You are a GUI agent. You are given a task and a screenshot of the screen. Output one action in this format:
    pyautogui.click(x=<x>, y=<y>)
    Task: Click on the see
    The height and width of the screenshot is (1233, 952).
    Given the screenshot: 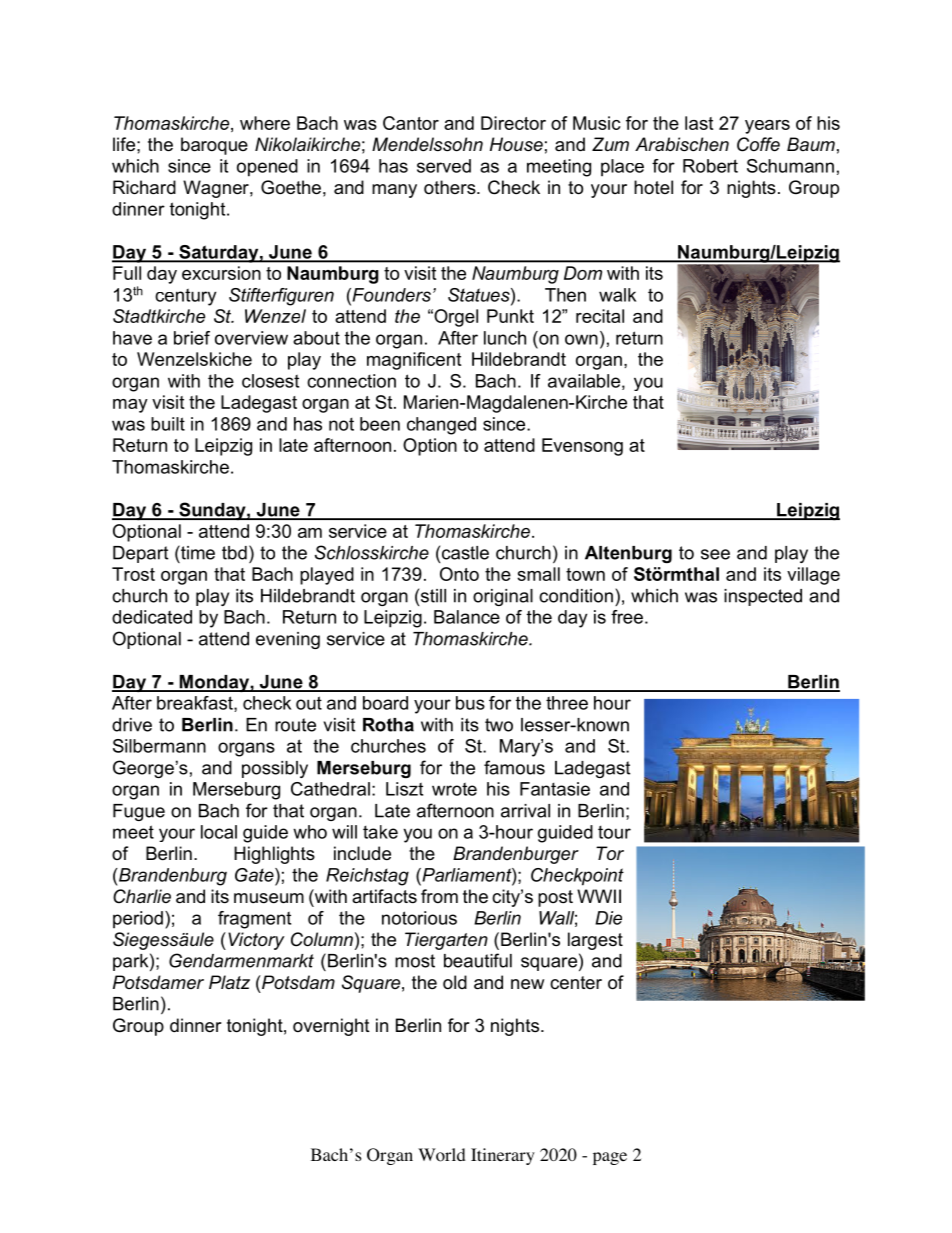 What is the action you would take?
    pyautogui.click(x=715, y=554)
